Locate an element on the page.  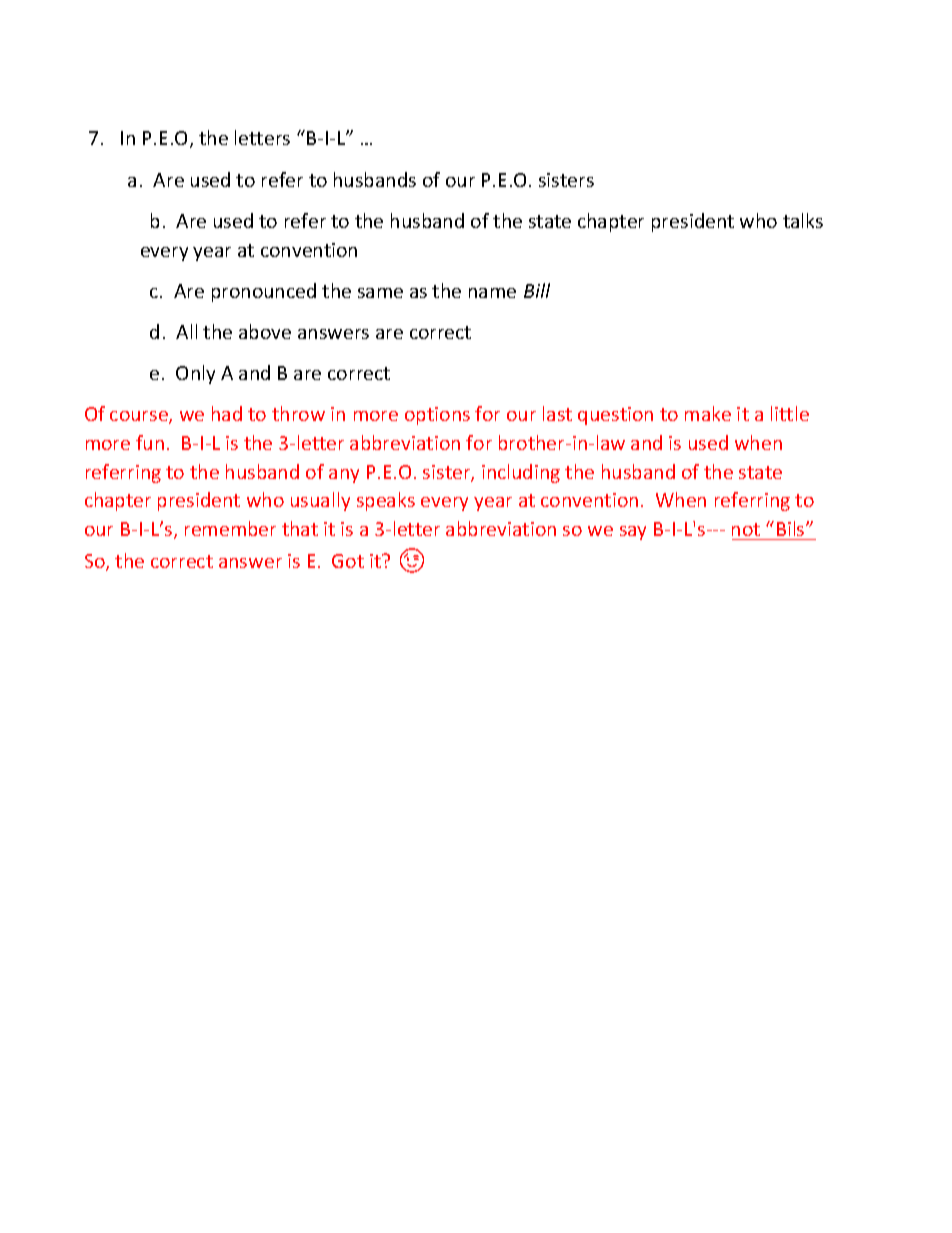
talks is located at coordinates (803, 220).
